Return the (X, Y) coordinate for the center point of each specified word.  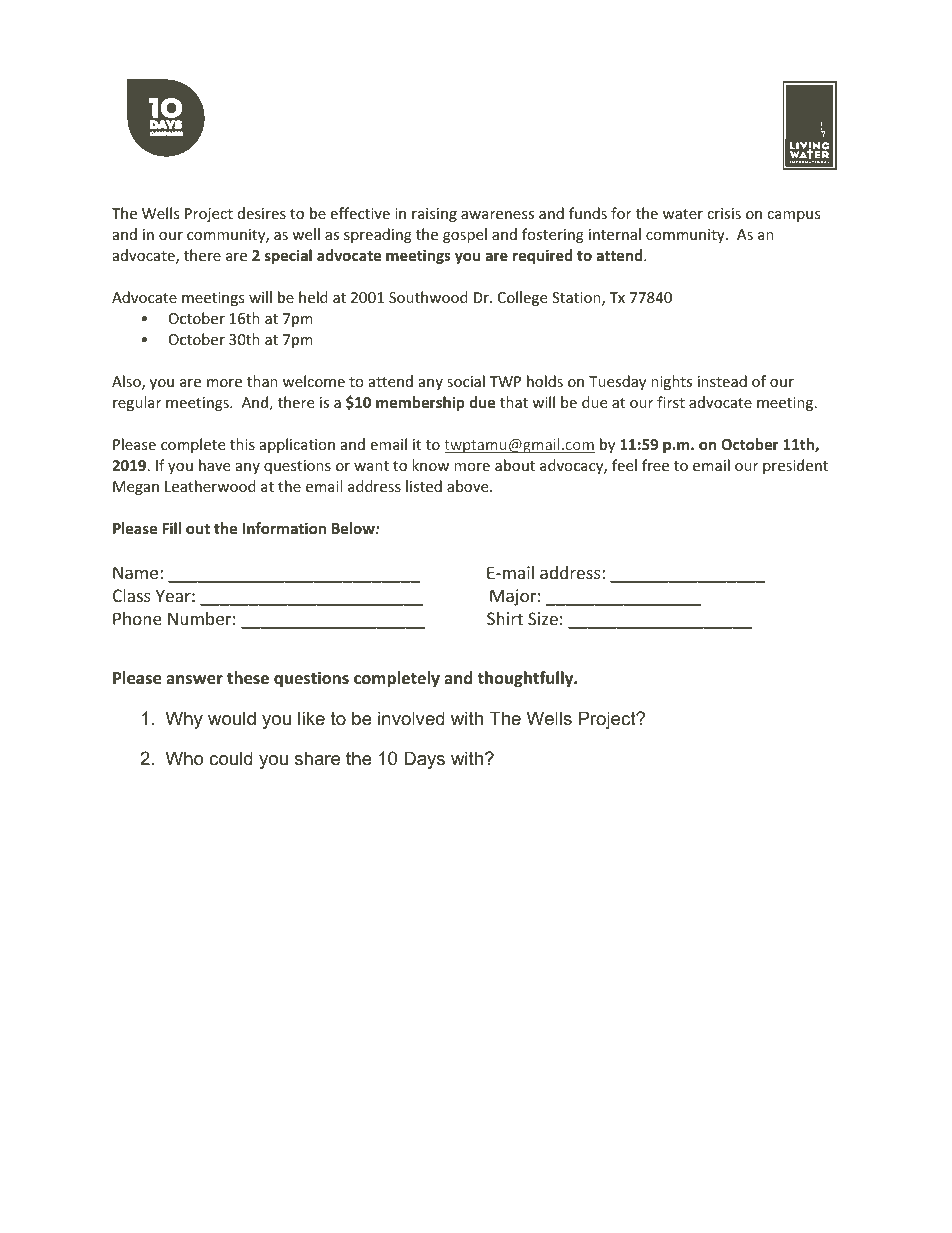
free (655, 465)
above (469, 486)
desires (262, 213)
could (231, 758)
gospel (465, 235)
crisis (724, 213)
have (214, 465)
